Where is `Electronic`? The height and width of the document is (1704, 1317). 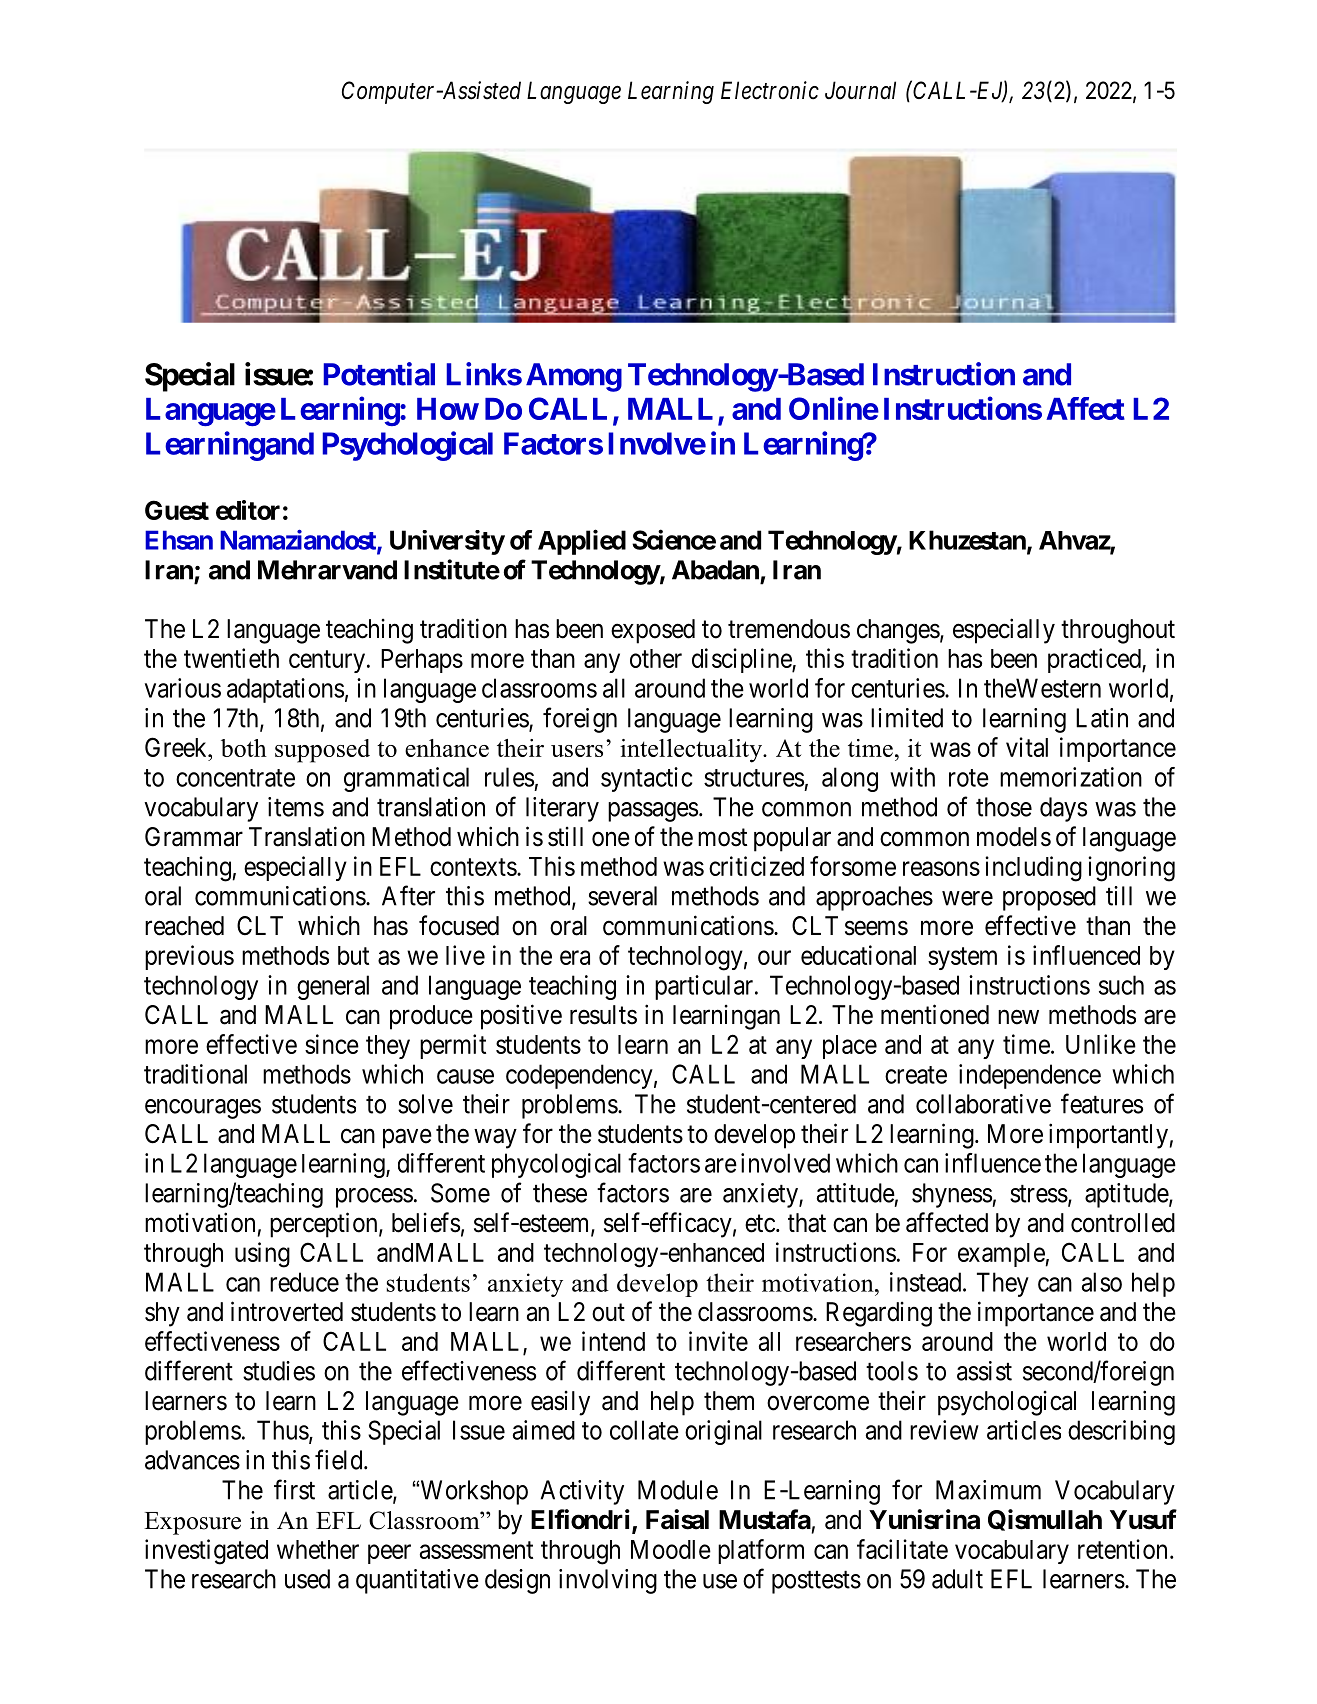 Electronic is located at coordinates (770, 90).
